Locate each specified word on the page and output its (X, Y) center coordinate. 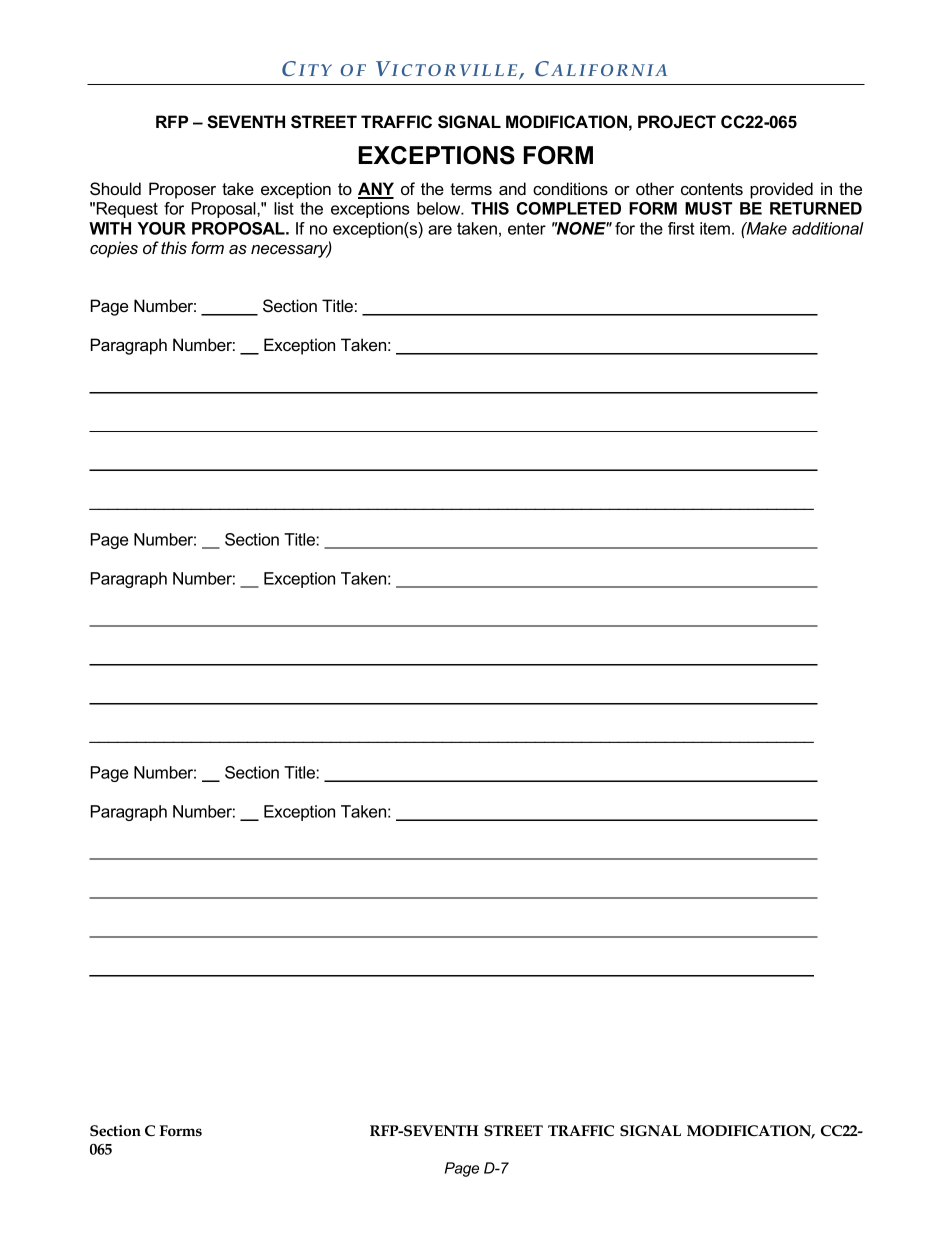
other (655, 188)
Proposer (182, 190)
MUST (708, 208)
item (715, 228)
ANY (376, 190)
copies (114, 249)
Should (115, 189)
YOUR (161, 228)
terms (471, 189)
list (284, 208)
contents (712, 189)
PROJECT (677, 122)
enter (527, 228)
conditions (570, 188)
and (512, 188)
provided (781, 190)
